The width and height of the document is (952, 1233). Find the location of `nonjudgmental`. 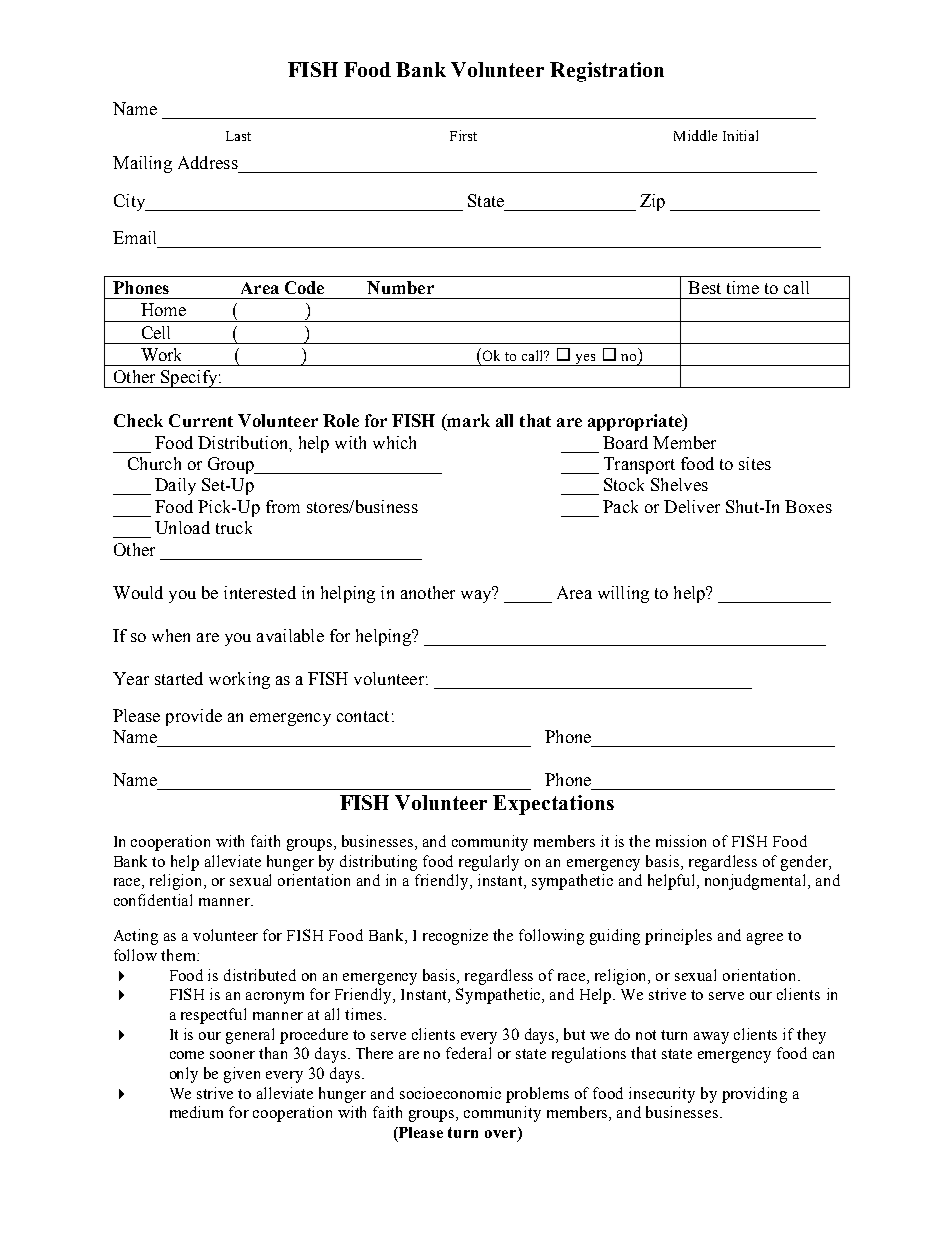

nonjudgmental is located at coordinates (757, 882).
